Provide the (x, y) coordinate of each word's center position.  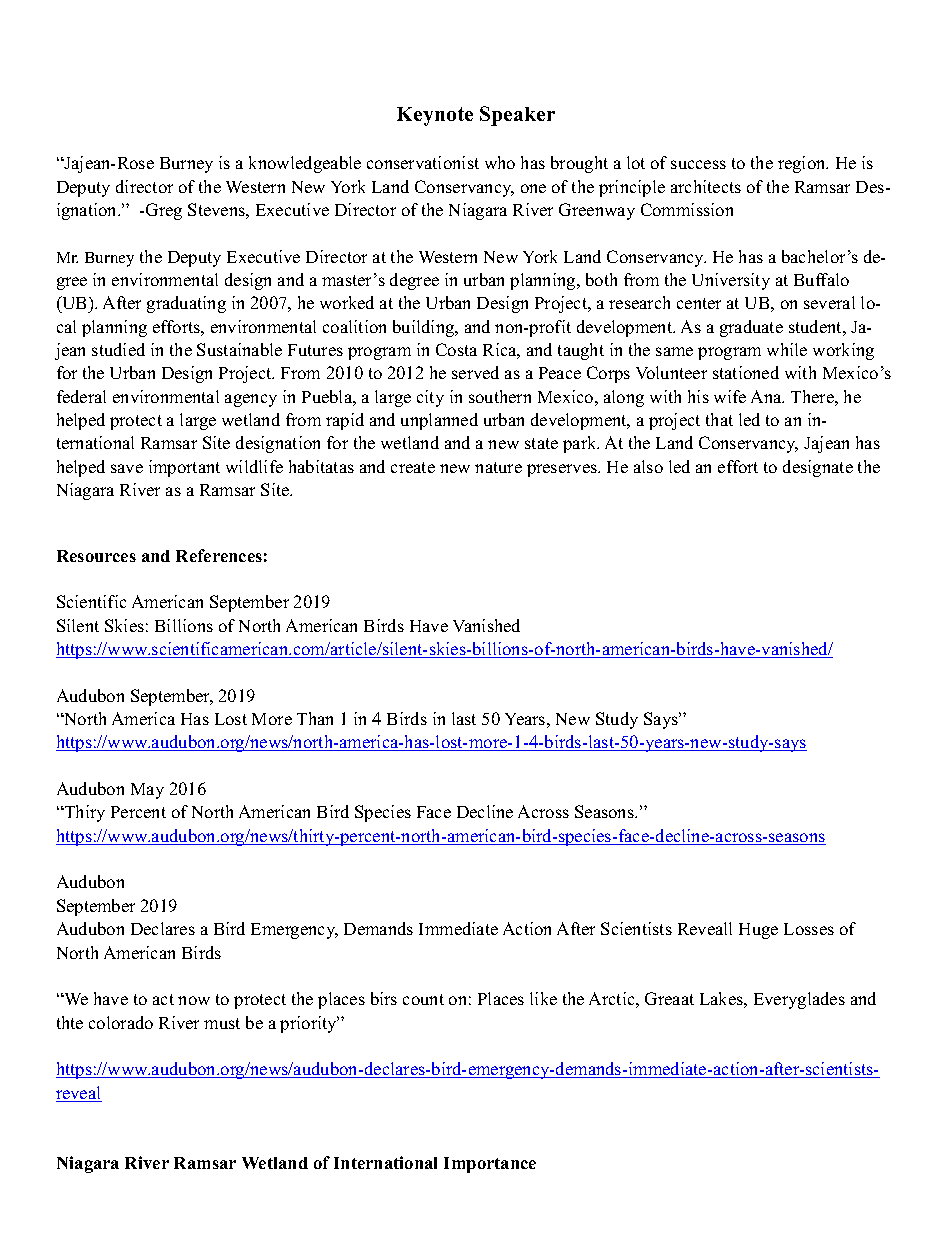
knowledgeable (305, 164)
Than (315, 718)
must (222, 1023)
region (803, 164)
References (219, 555)
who (500, 162)
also (648, 466)
